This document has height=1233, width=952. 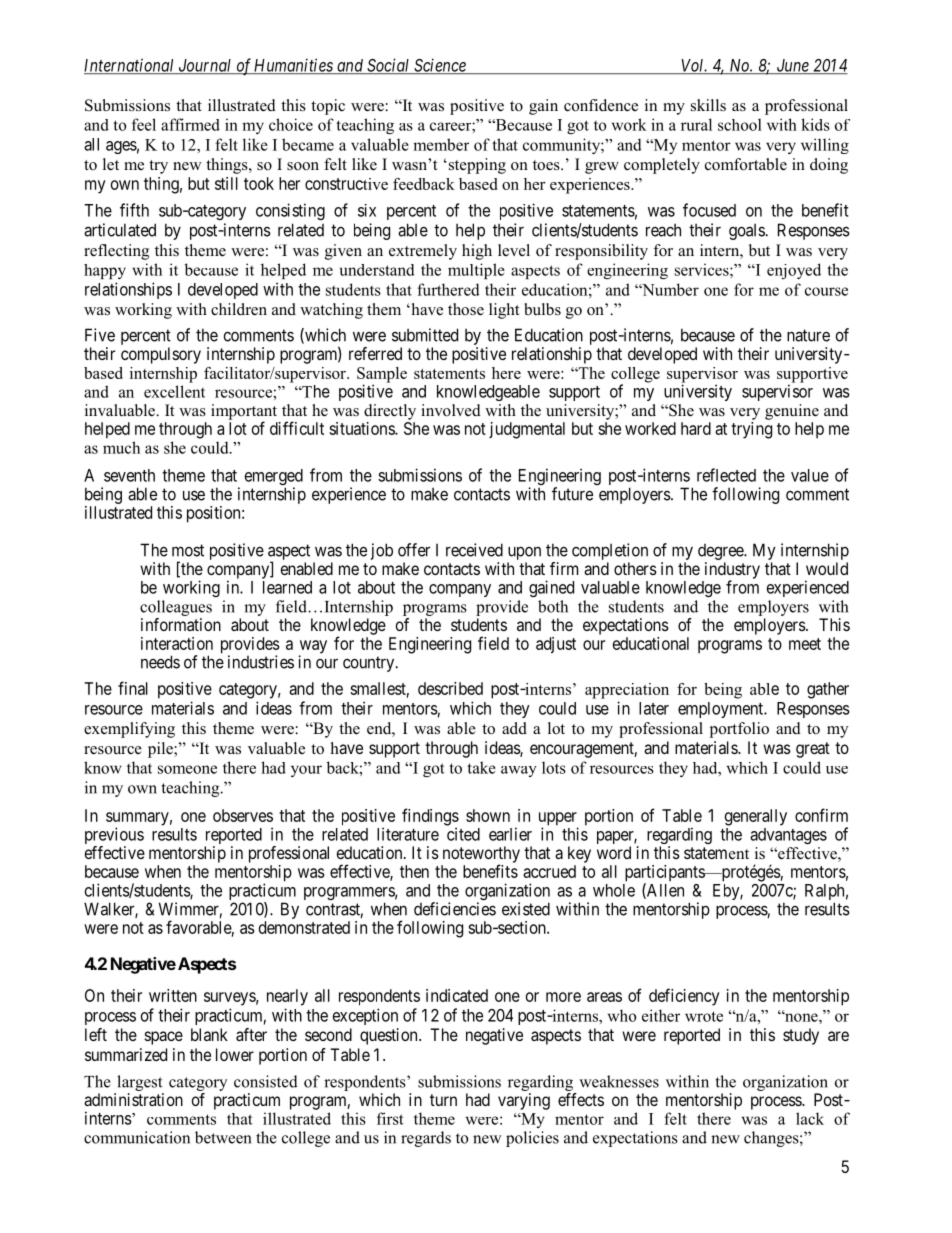 I want to click on nature, so click(x=808, y=335).
